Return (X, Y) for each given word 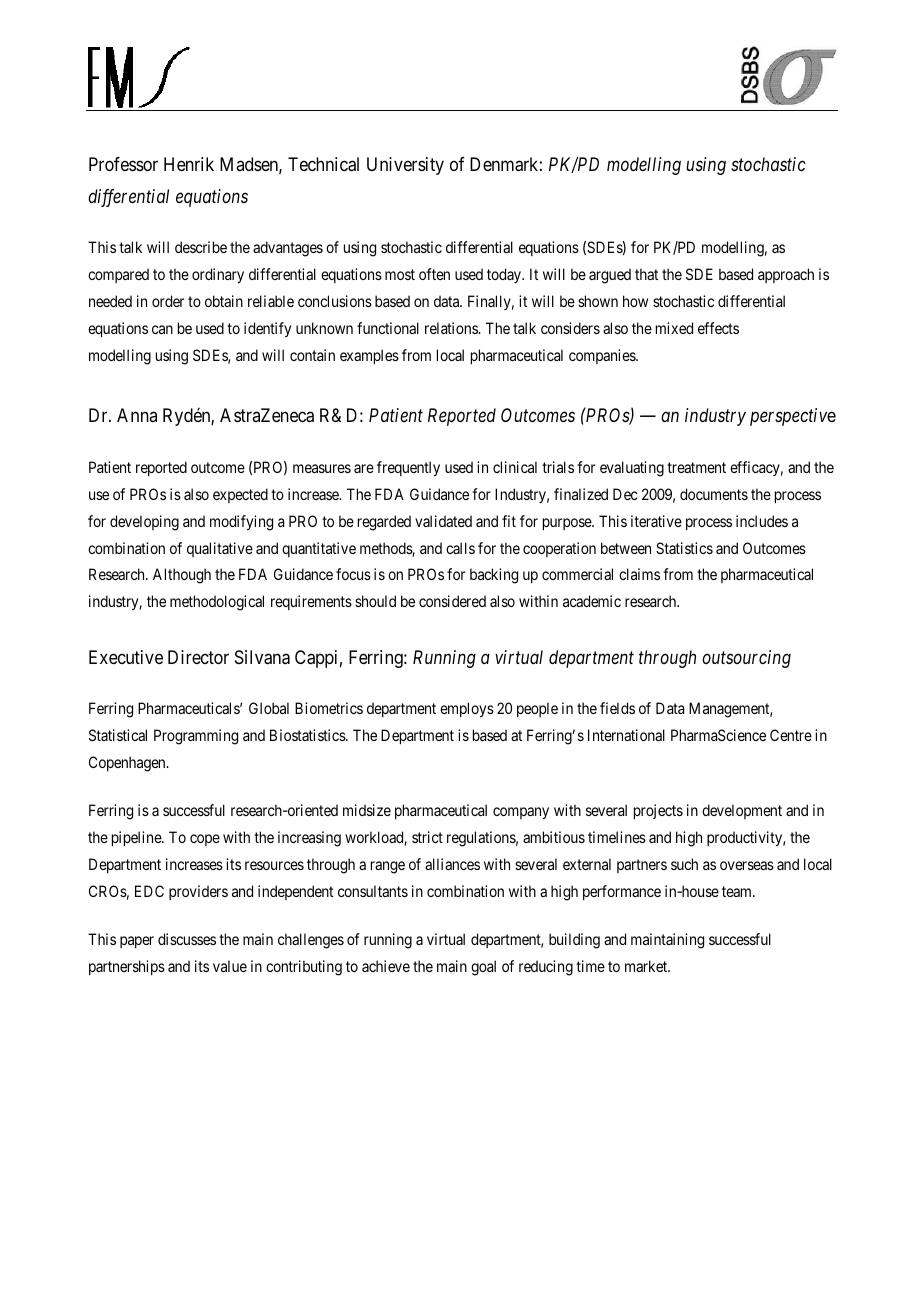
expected (240, 495)
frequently (408, 468)
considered (452, 601)
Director (198, 657)
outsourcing (746, 659)
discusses (187, 939)
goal (483, 968)
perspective (793, 417)
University (405, 166)
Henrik (189, 164)
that (646, 274)
